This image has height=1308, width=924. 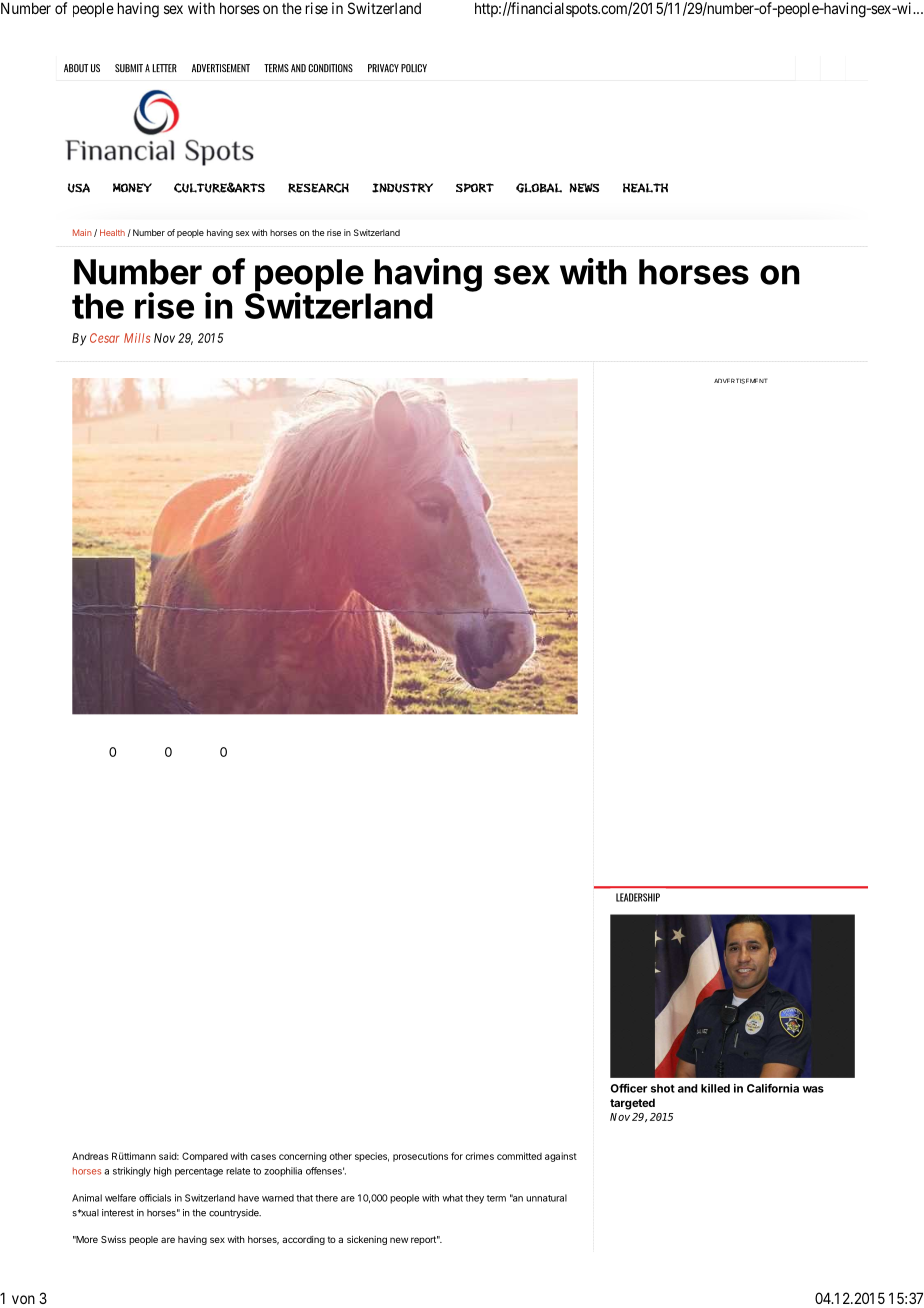 I want to click on Main, so click(x=82, y=232).
